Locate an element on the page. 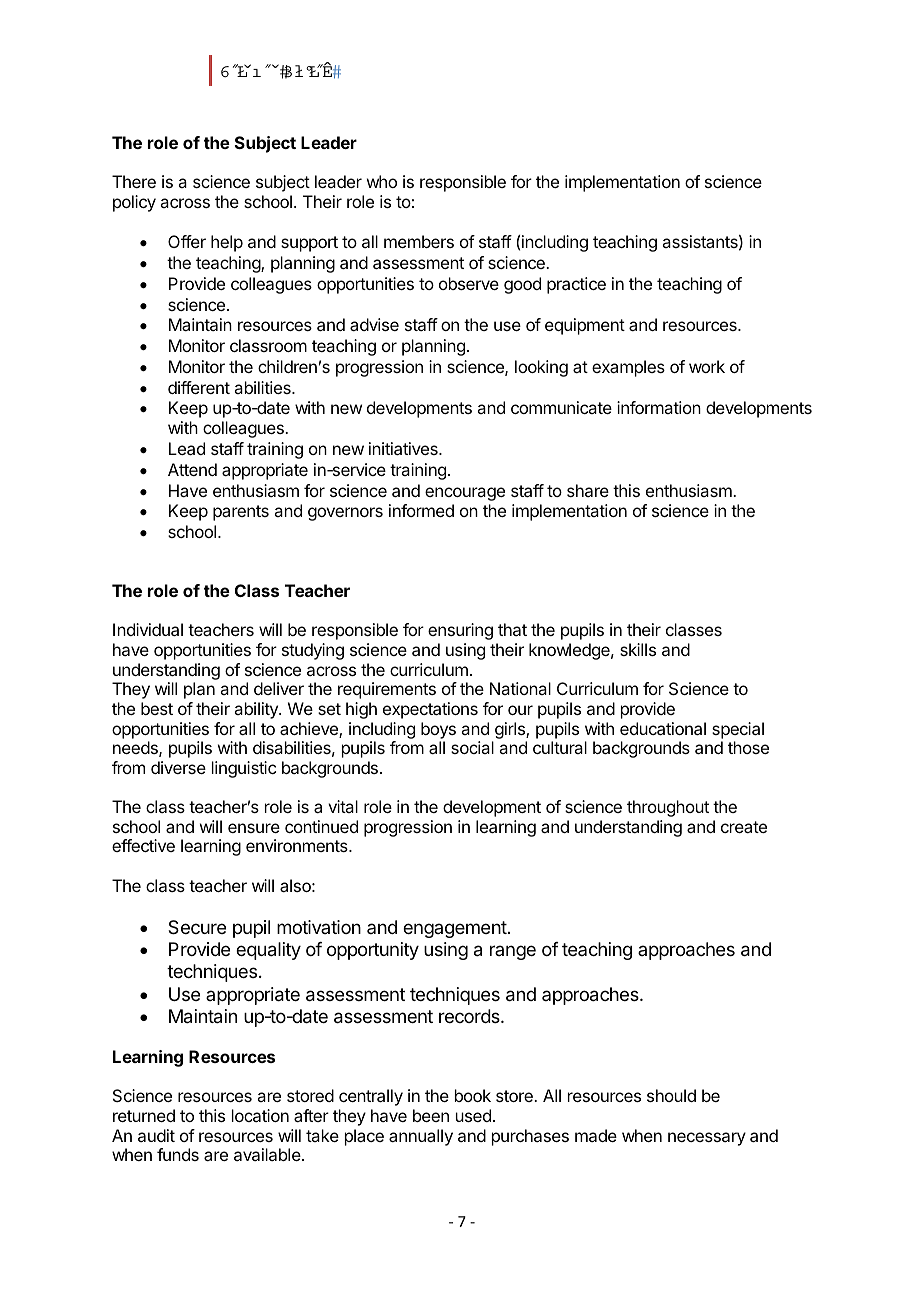  Offer is located at coordinates (187, 241).
